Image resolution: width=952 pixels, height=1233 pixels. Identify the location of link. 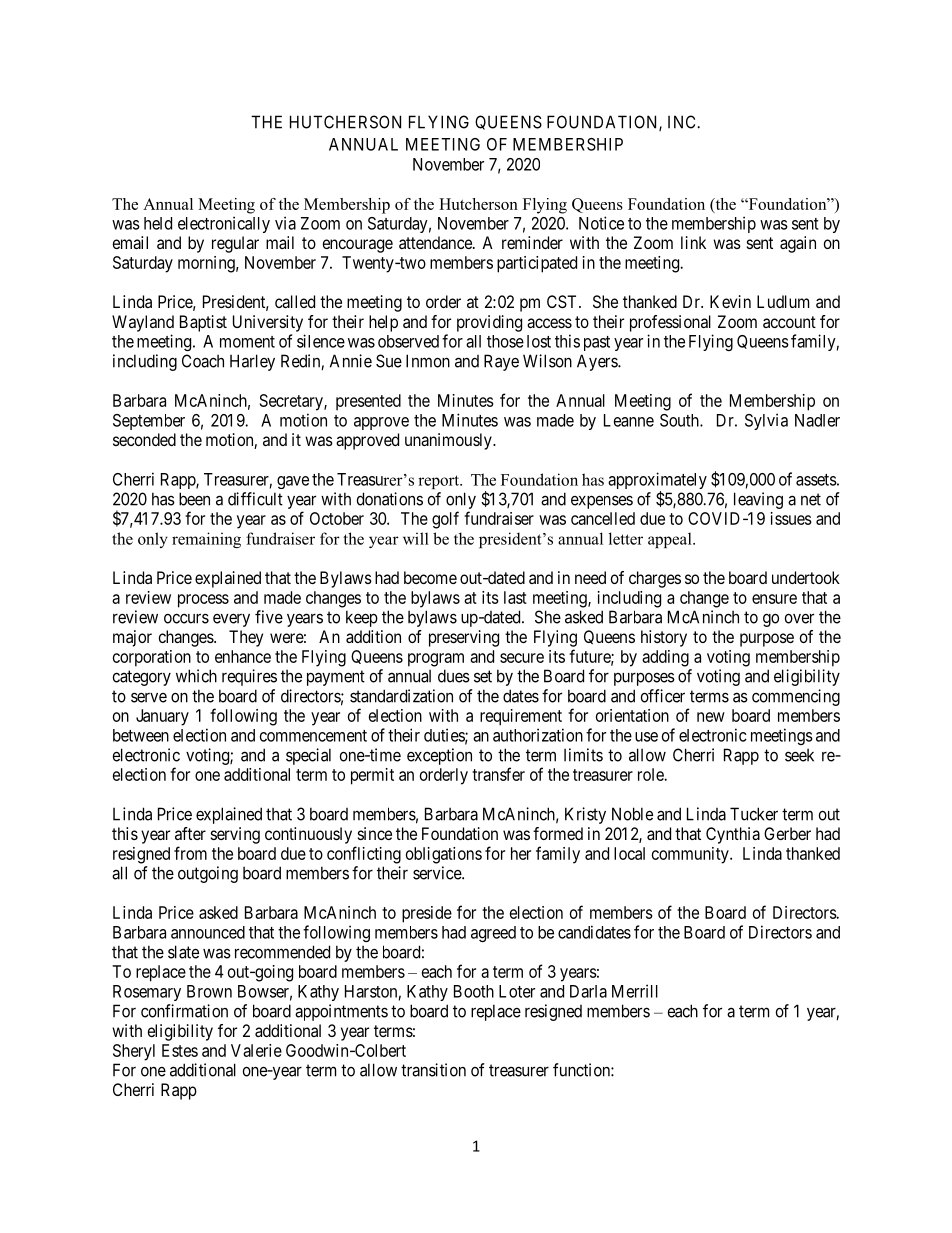
(693, 242).
